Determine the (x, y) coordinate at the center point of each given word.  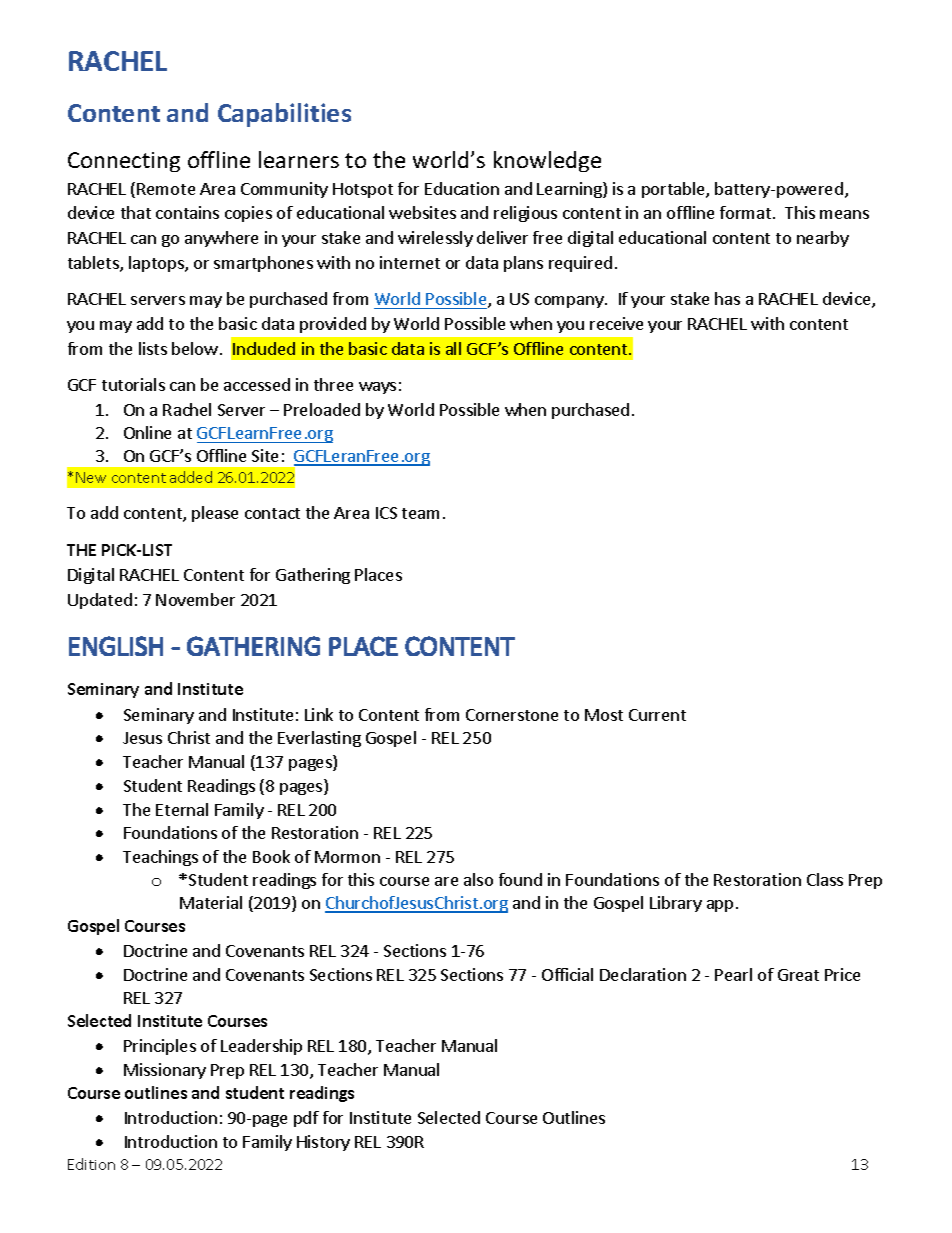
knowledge (547, 161)
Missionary (165, 1071)
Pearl (733, 974)
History (323, 1143)
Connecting (124, 162)
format (747, 212)
